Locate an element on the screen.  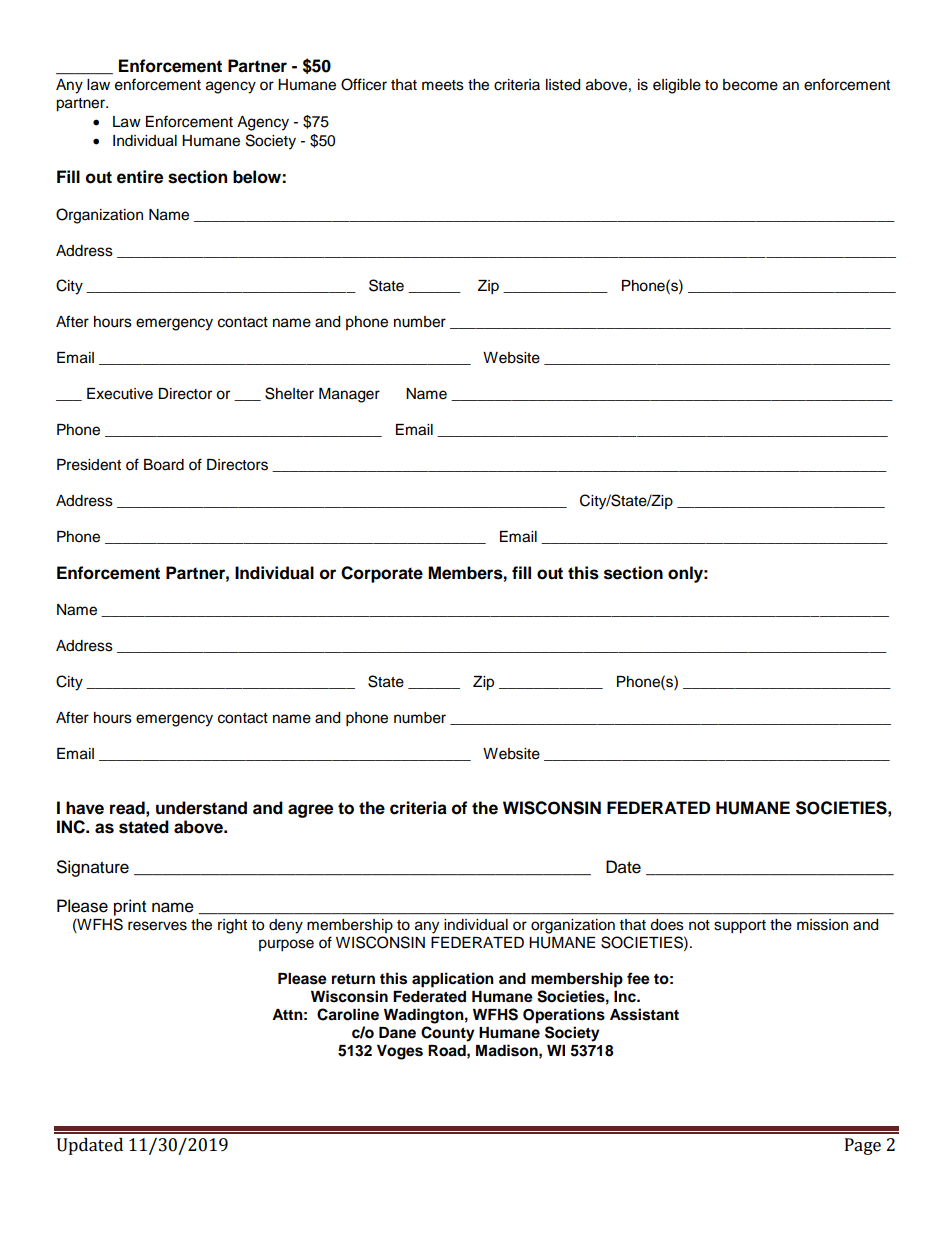
entire is located at coordinates (140, 177).
